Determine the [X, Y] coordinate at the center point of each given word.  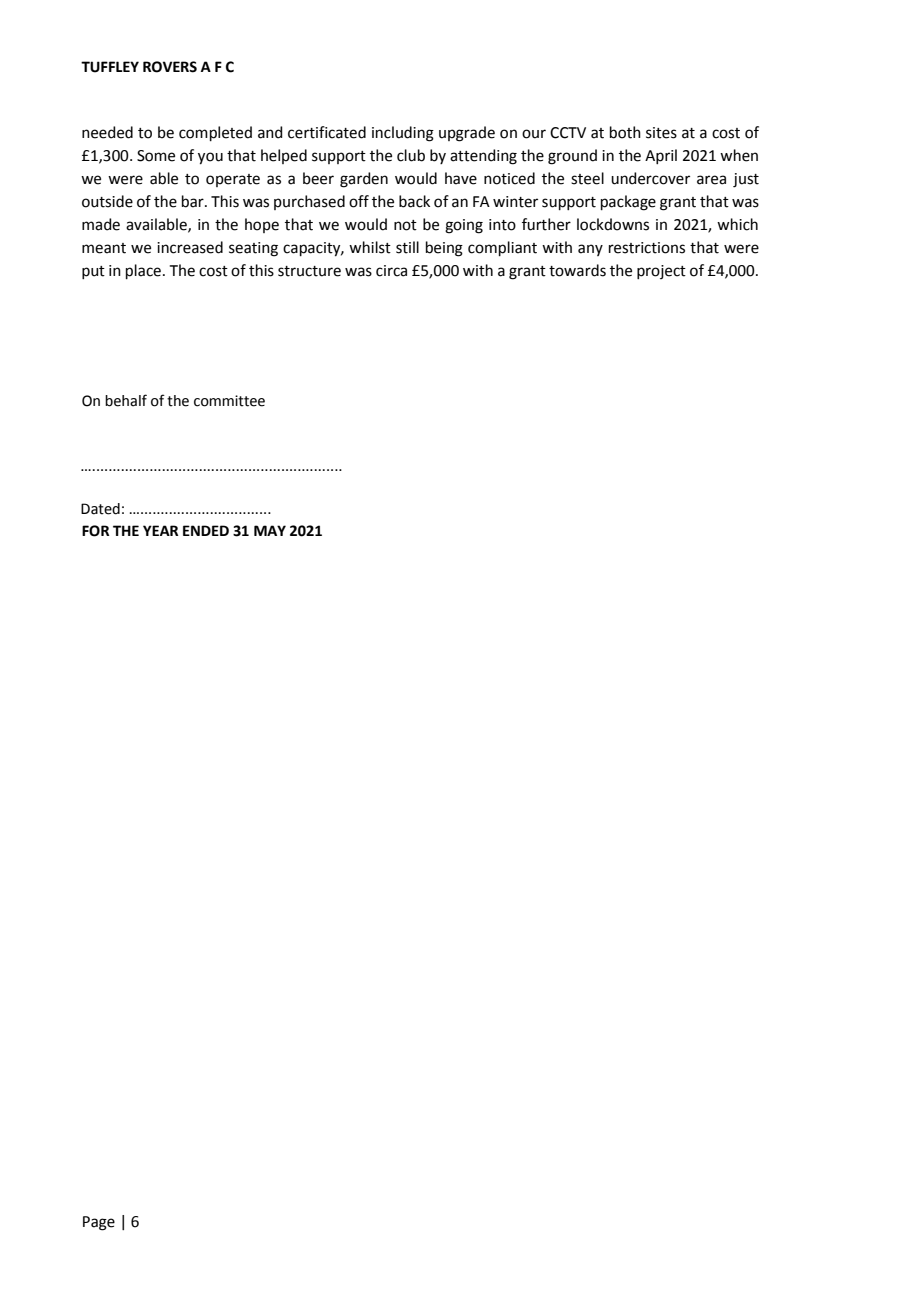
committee [229, 401]
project [661, 272]
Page [99, 1223]
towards [577, 270]
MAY [270, 530]
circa [391, 271]
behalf [126, 400]
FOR [95, 531]
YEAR [160, 530]
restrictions [647, 248]
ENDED [206, 530]
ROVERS [170, 67]
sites [661, 133]
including [403, 134]
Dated [100, 509]
